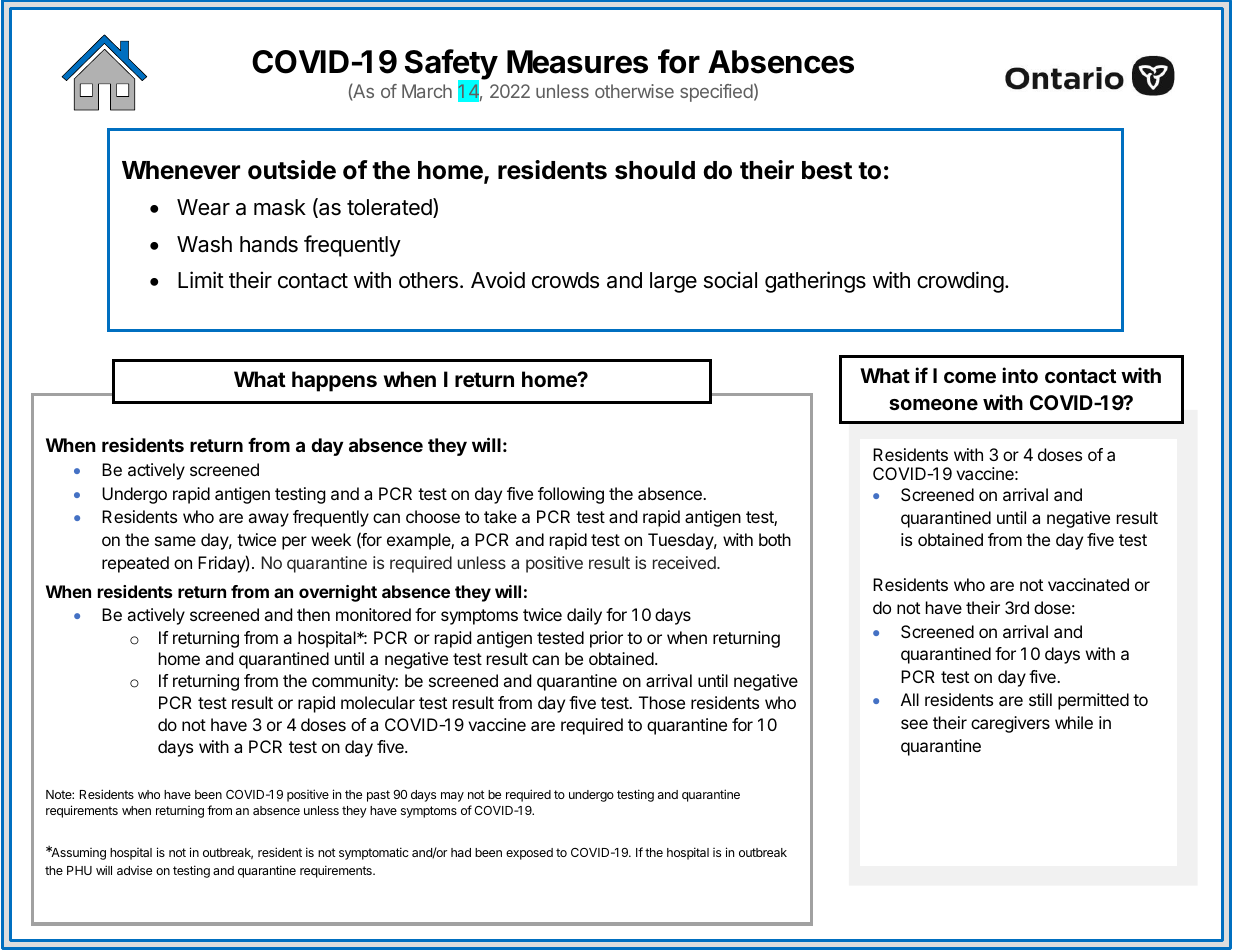 This document has height=952, width=1233. What do you see at coordinates (134, 870) in the document?
I see `advise` at bounding box center [134, 870].
